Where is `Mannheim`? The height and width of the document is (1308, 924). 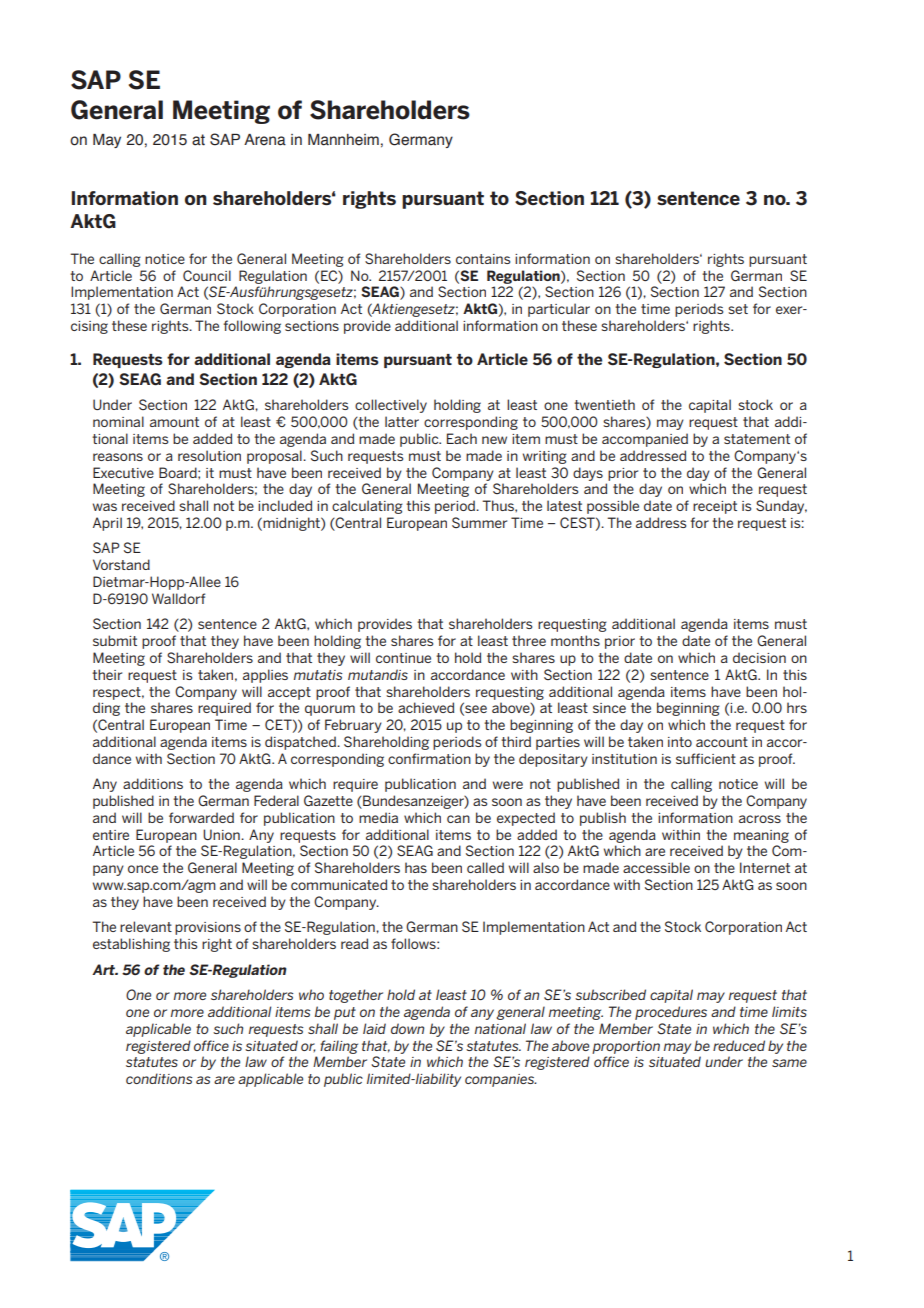
Mannheim is located at coordinates (343, 140).
